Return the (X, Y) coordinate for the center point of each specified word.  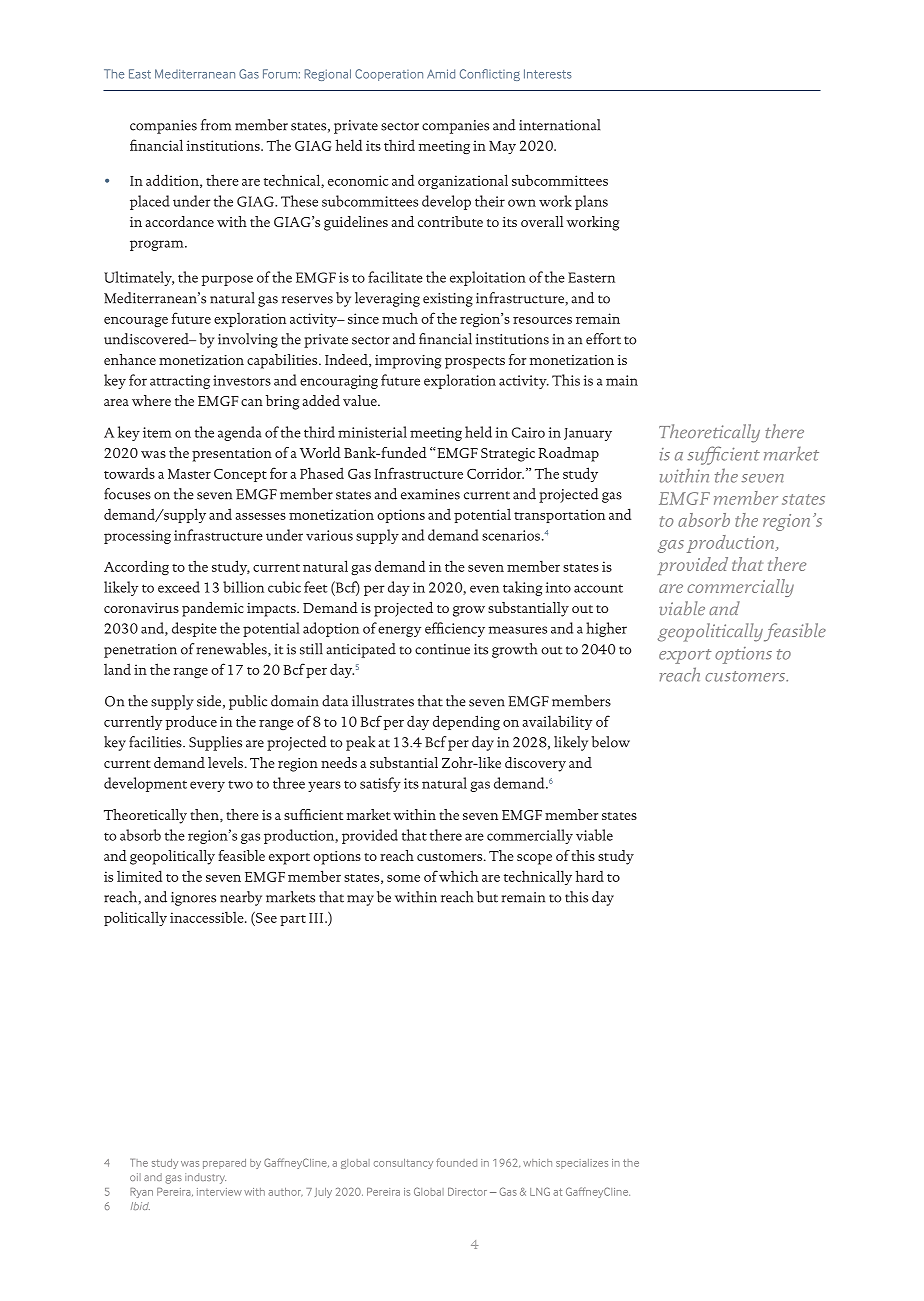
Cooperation (389, 75)
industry (205, 1178)
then (205, 815)
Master (189, 474)
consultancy (403, 1164)
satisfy (380, 784)
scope (534, 859)
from (216, 125)
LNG (540, 1191)
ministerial (372, 432)
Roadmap (568, 454)
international (559, 125)
